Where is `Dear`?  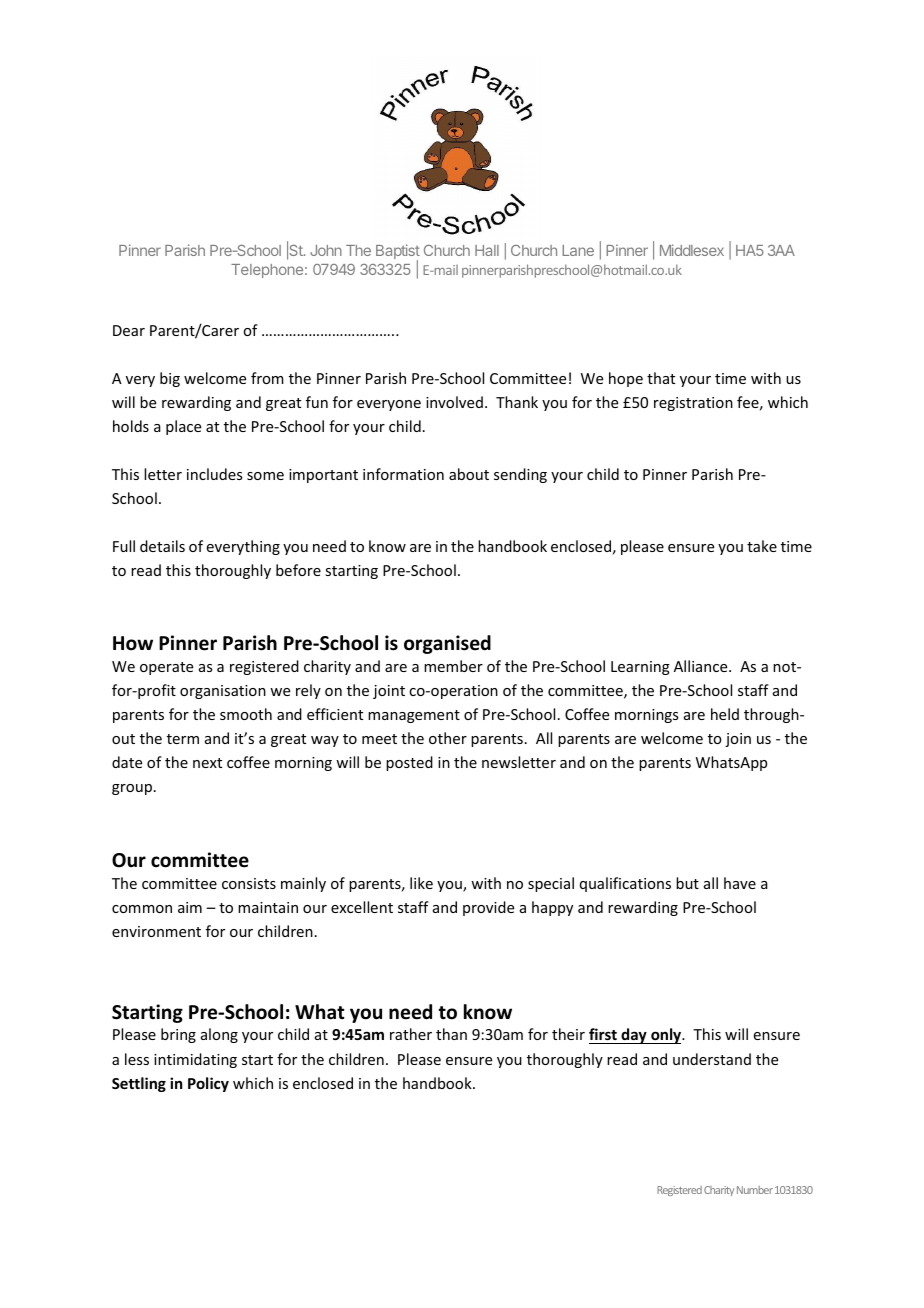
Dear is located at coordinates (129, 330).
